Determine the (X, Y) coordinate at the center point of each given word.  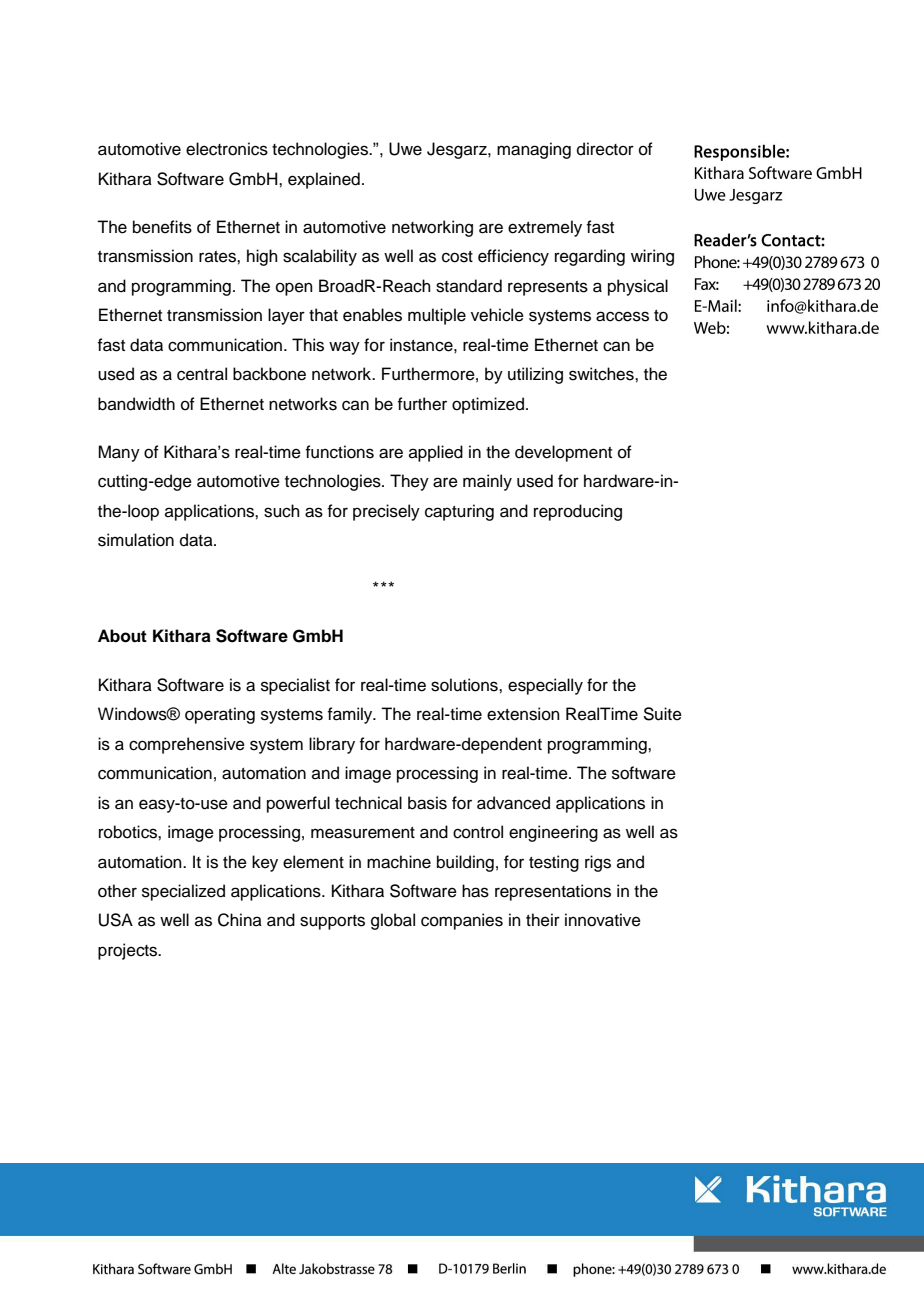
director (605, 149)
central (202, 374)
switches (602, 374)
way (344, 348)
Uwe (405, 149)
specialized (183, 892)
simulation (136, 540)
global (393, 921)
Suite (662, 714)
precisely (386, 512)
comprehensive (187, 745)
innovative (603, 920)
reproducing (578, 512)
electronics (227, 149)
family (351, 715)
